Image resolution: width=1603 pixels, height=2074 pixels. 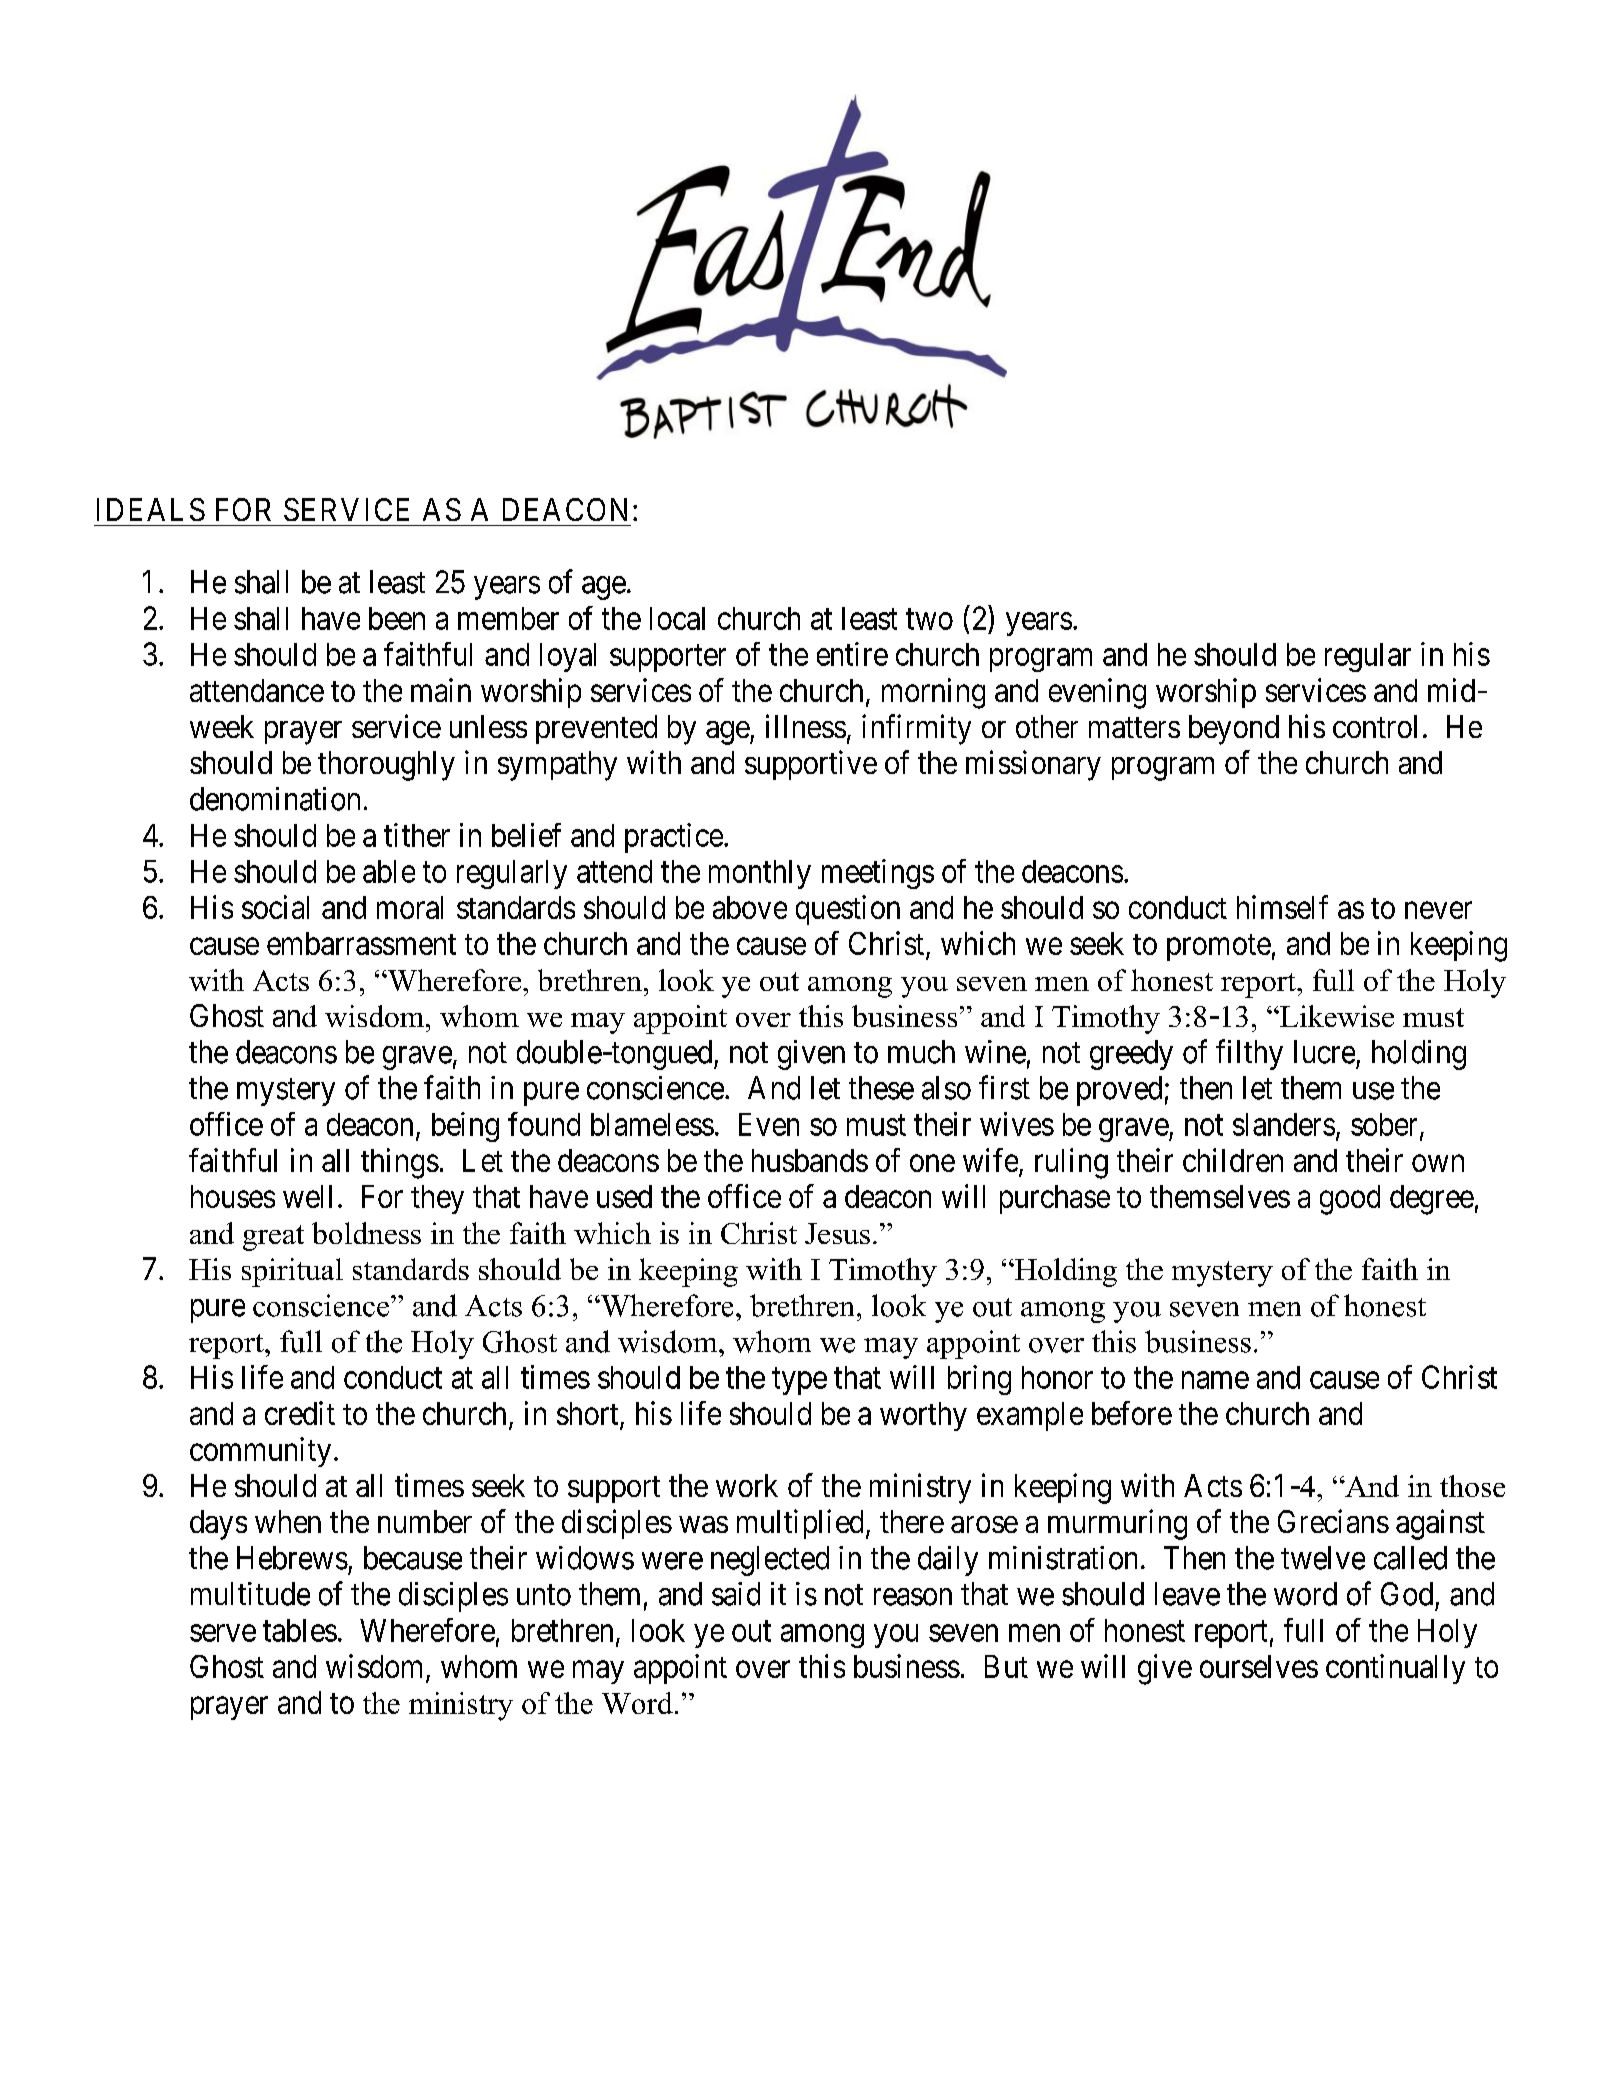 I want to click on two, so click(x=929, y=619).
